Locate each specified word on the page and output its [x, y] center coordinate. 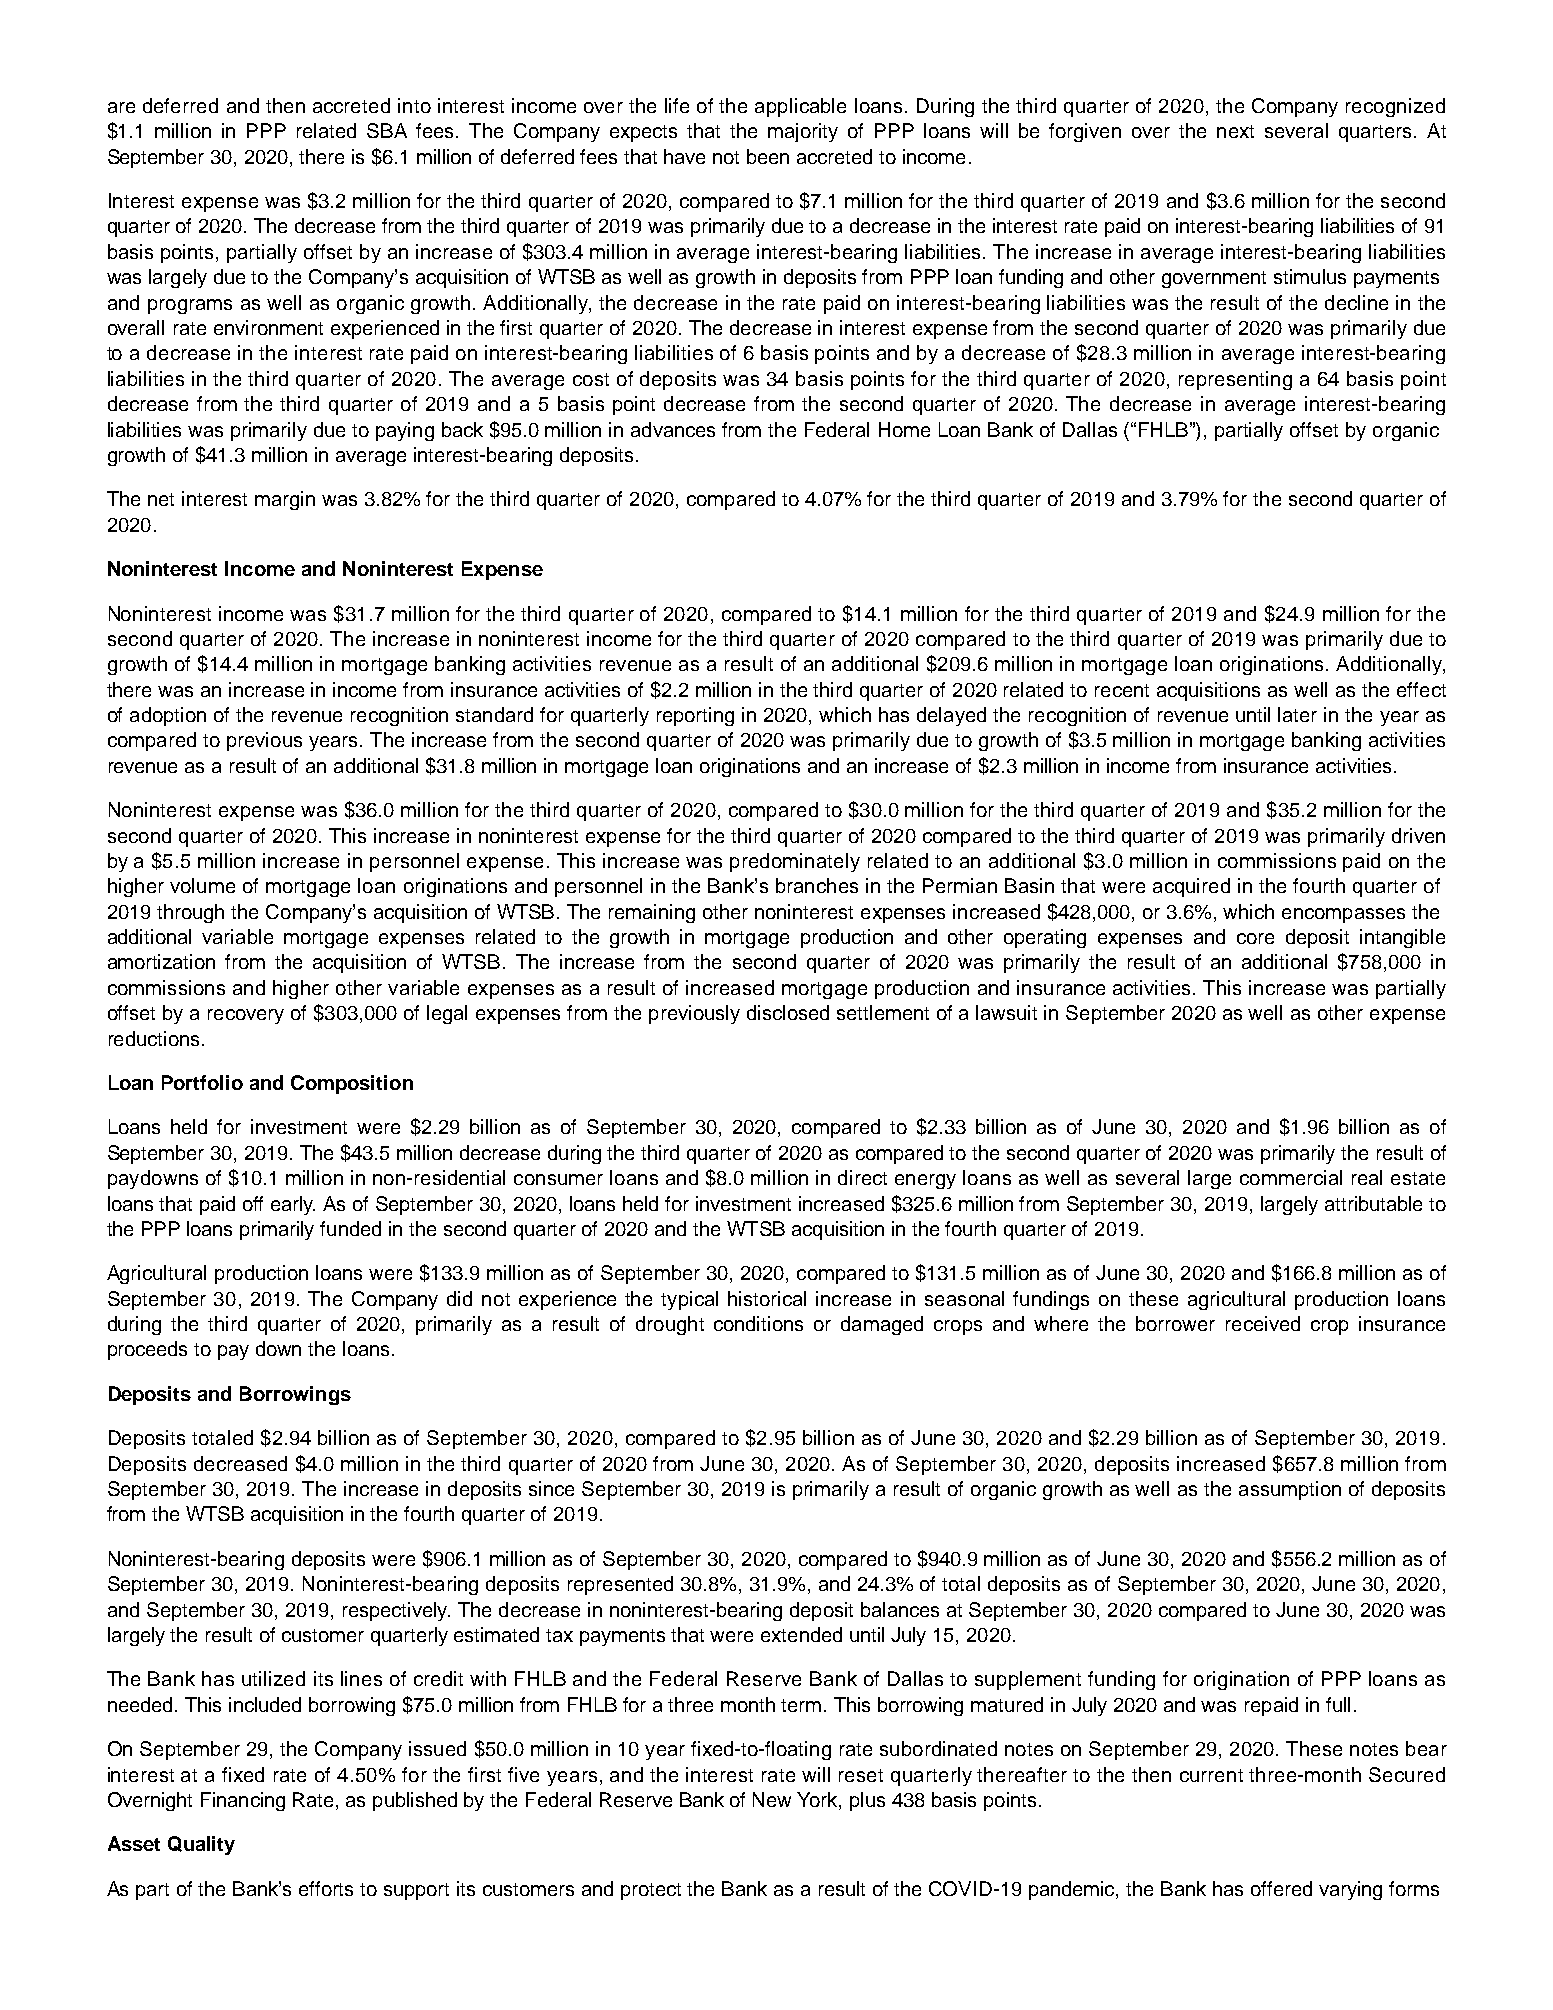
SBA [387, 130]
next [1235, 131]
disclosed [788, 1012]
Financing [243, 1801]
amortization [161, 961]
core [1255, 938]
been [768, 156]
